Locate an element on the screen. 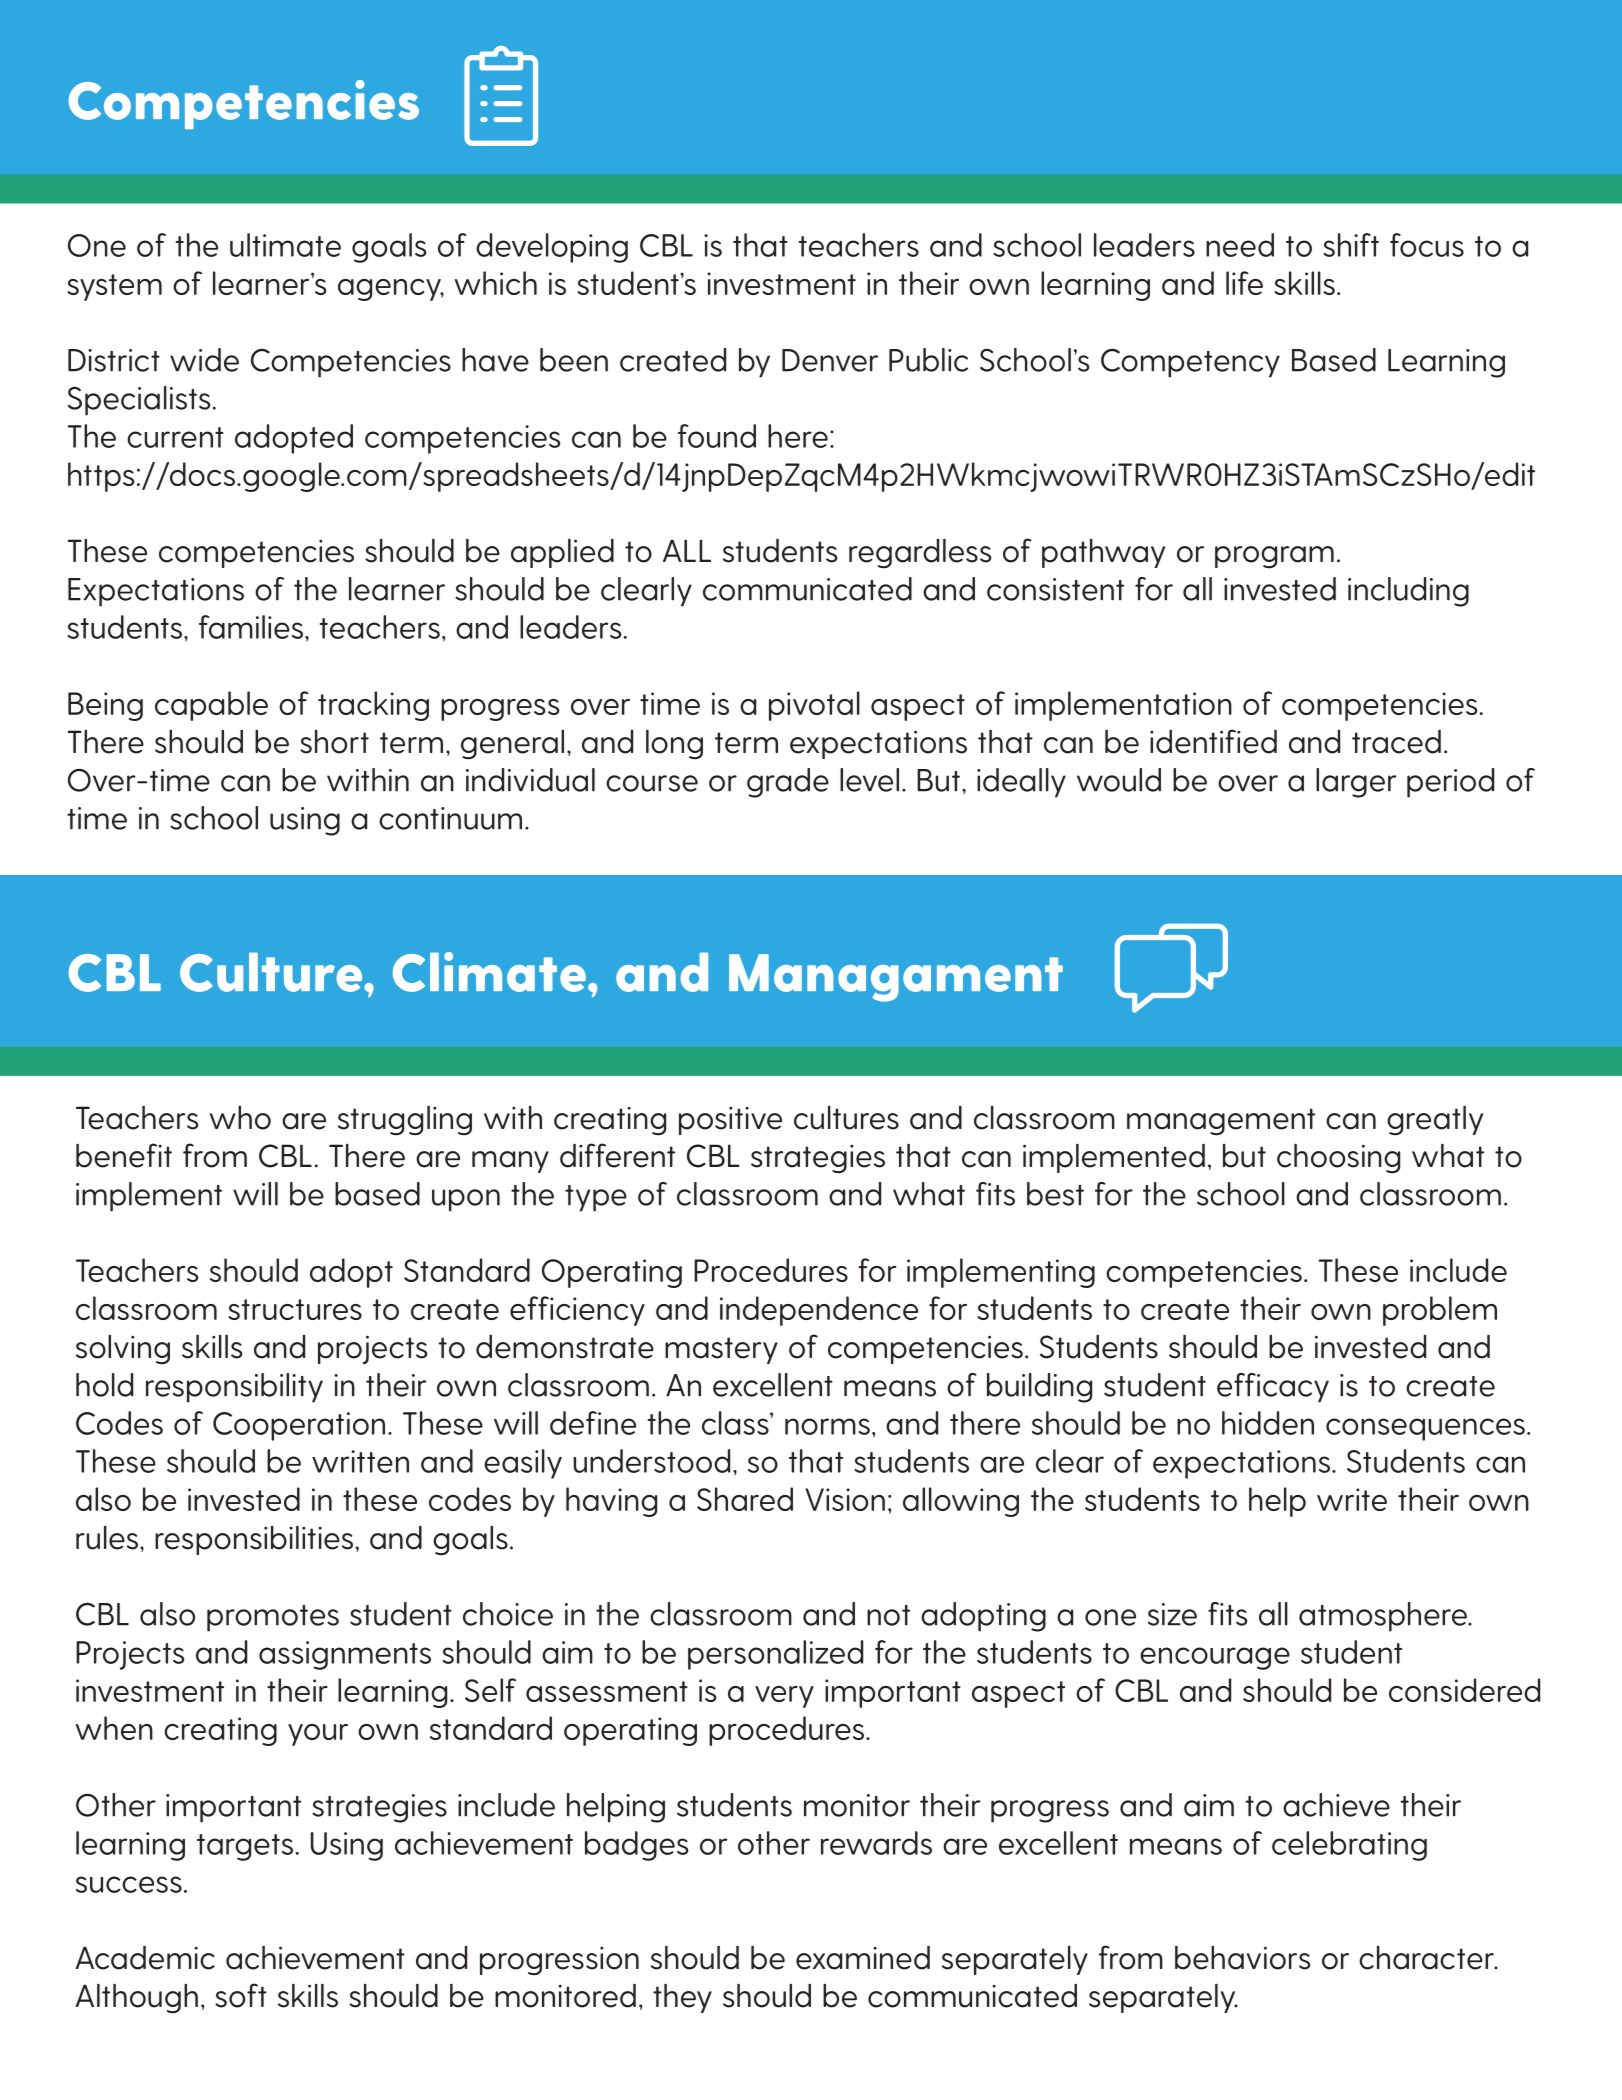 Image resolution: width=1622 pixels, height=2100 pixels. life is located at coordinates (1244, 283).
